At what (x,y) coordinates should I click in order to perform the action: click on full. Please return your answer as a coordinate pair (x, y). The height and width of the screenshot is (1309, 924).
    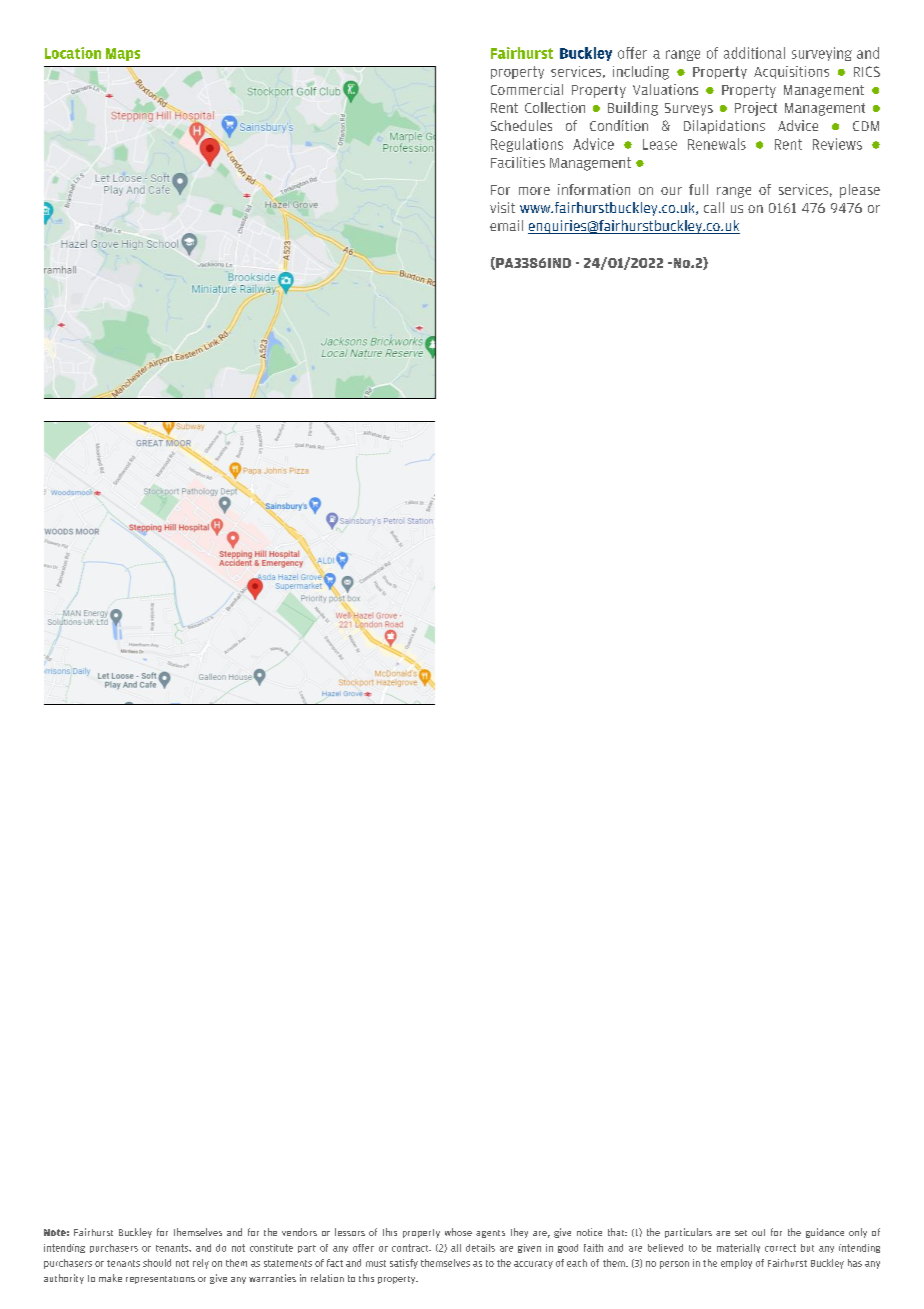
    Looking at the image, I should click on (698, 189).
